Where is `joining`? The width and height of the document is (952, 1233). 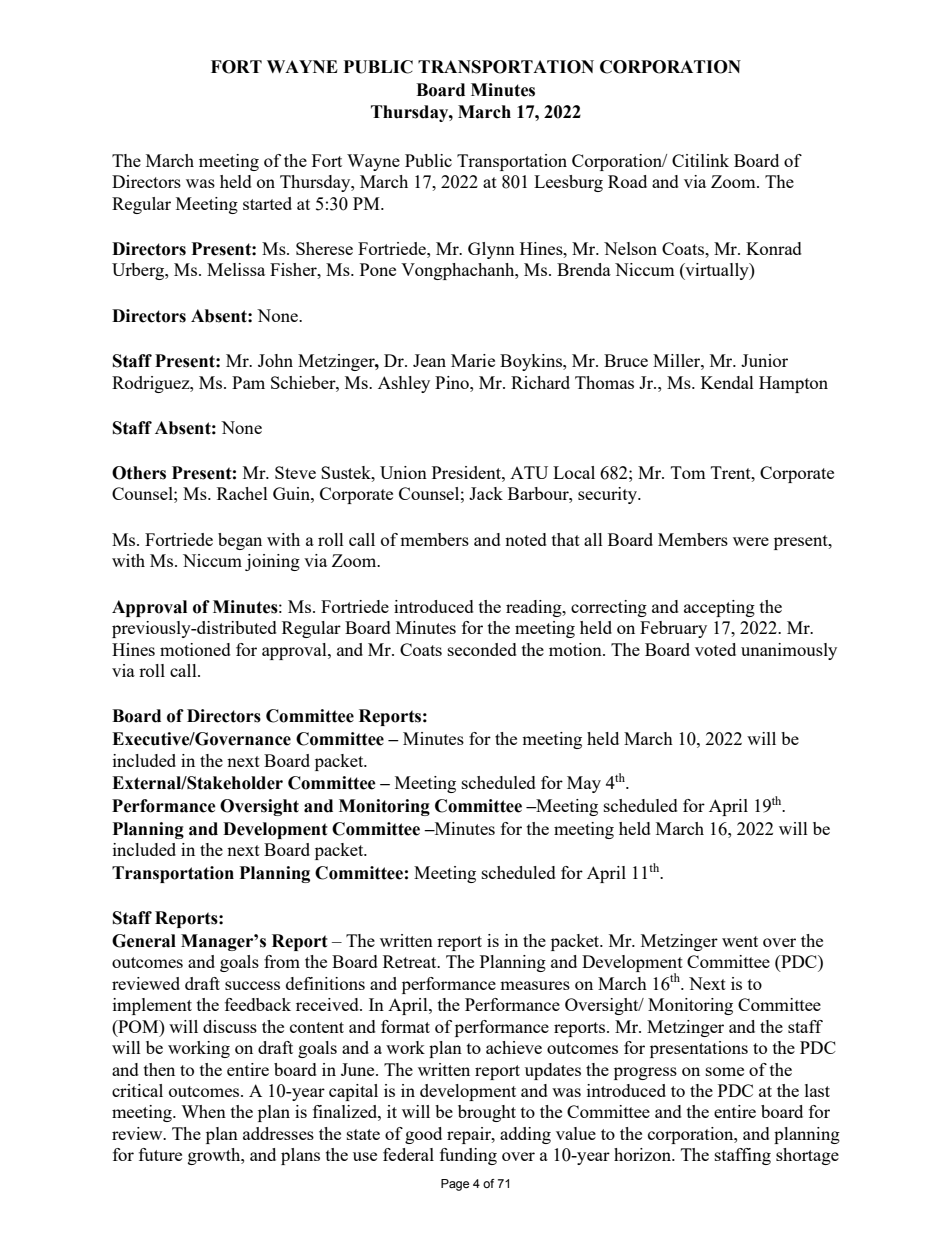
joining is located at coordinates (272, 562).
